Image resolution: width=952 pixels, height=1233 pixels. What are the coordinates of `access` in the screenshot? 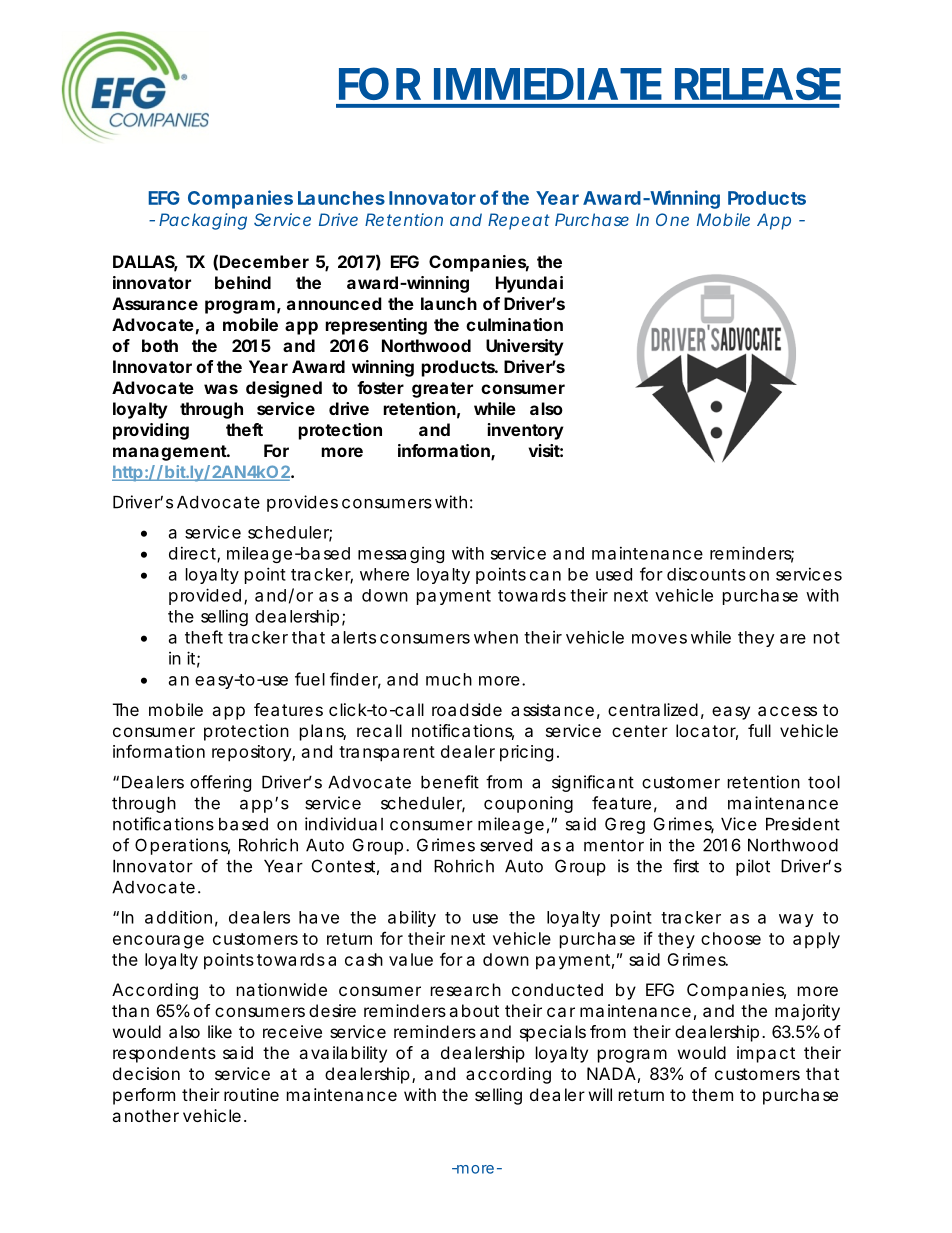 It's located at (787, 711).
